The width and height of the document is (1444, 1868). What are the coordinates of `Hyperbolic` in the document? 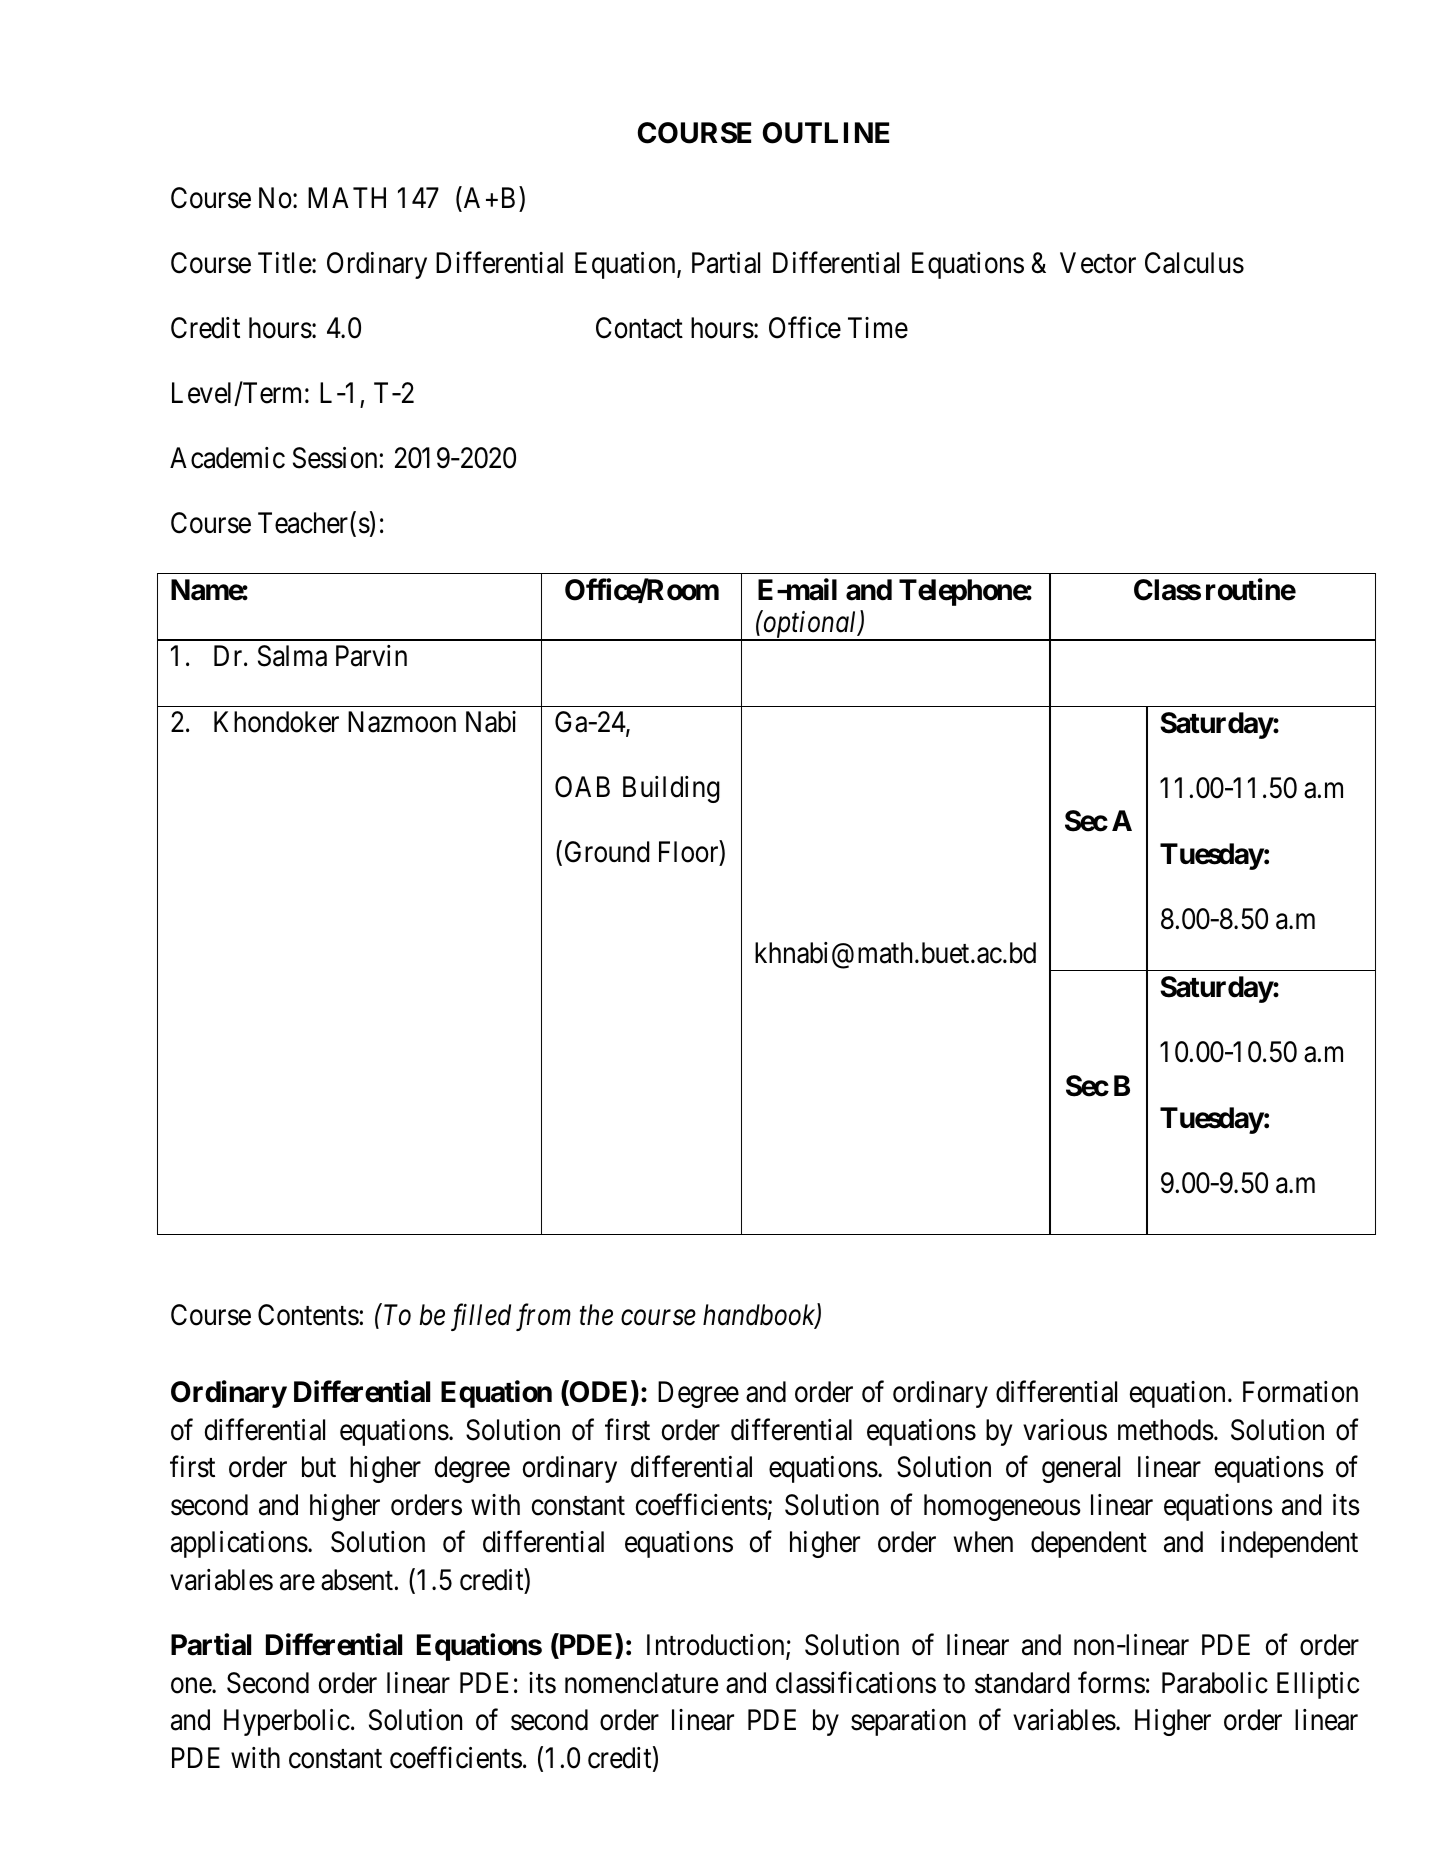 It's located at (287, 1722).
